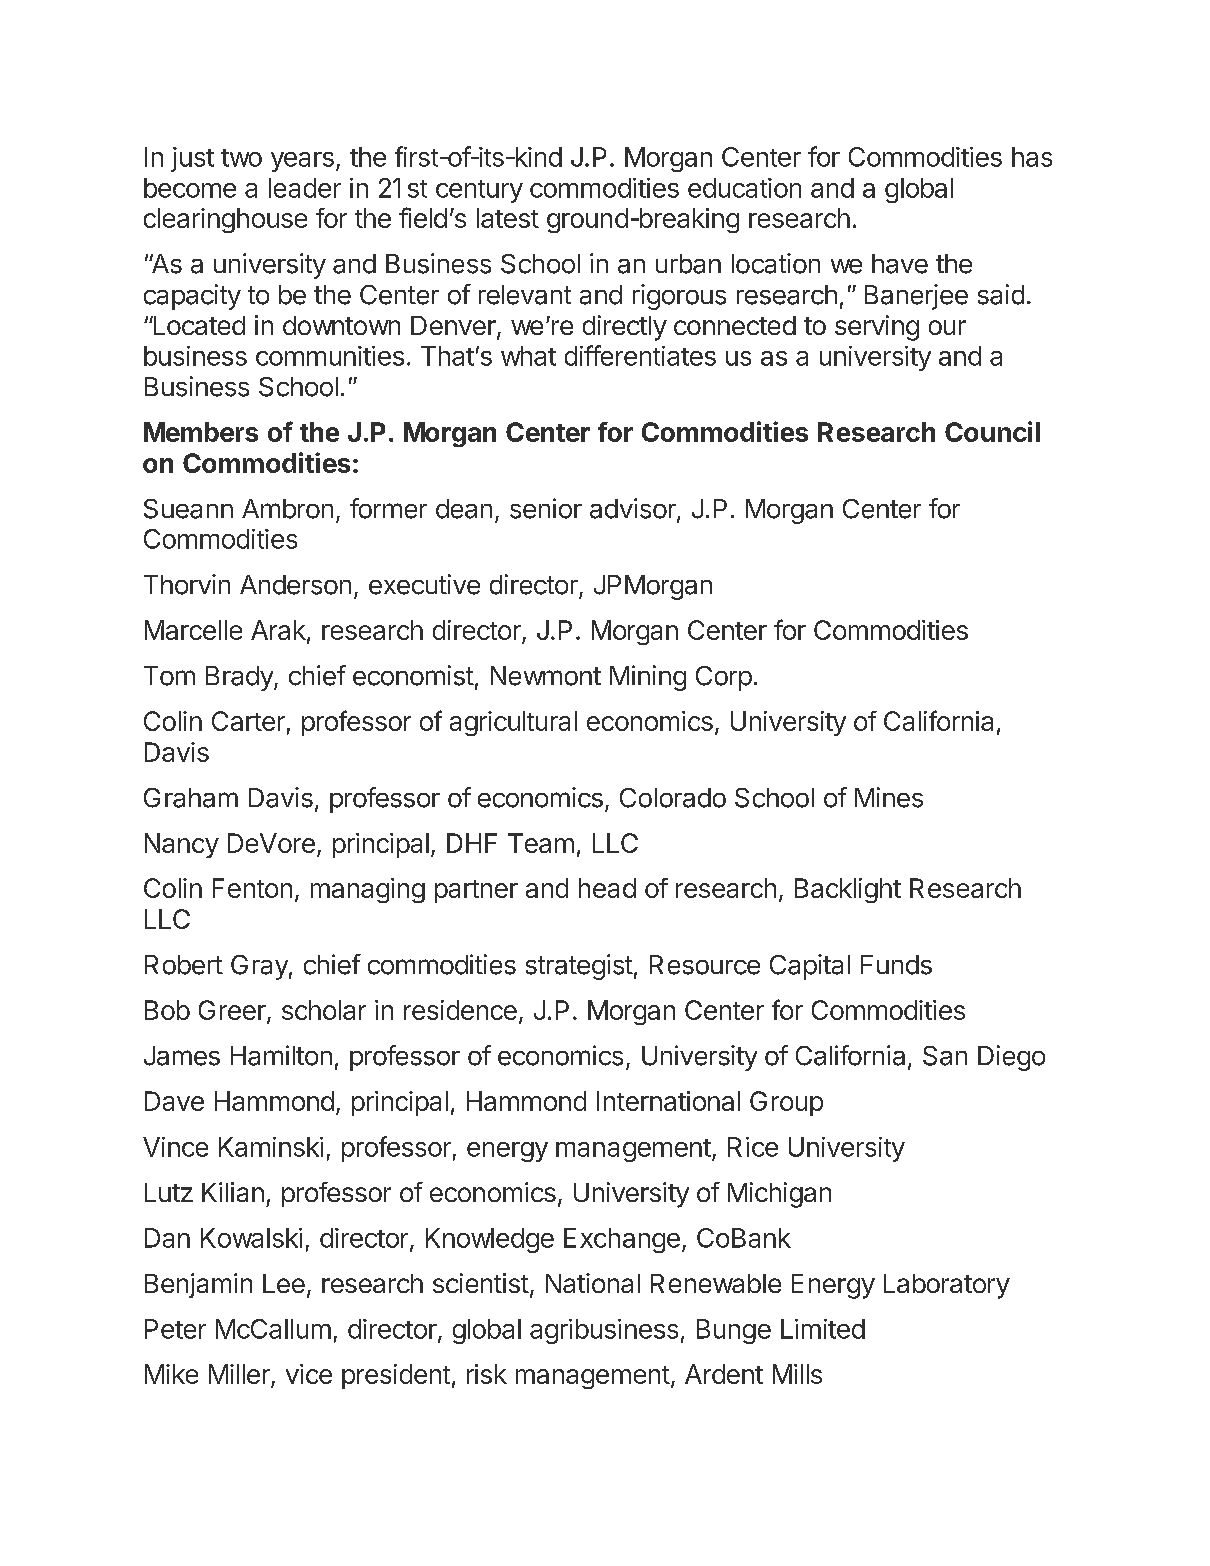  Describe the element at coordinates (240, 1375) in the image. I see `Miller` at that location.
